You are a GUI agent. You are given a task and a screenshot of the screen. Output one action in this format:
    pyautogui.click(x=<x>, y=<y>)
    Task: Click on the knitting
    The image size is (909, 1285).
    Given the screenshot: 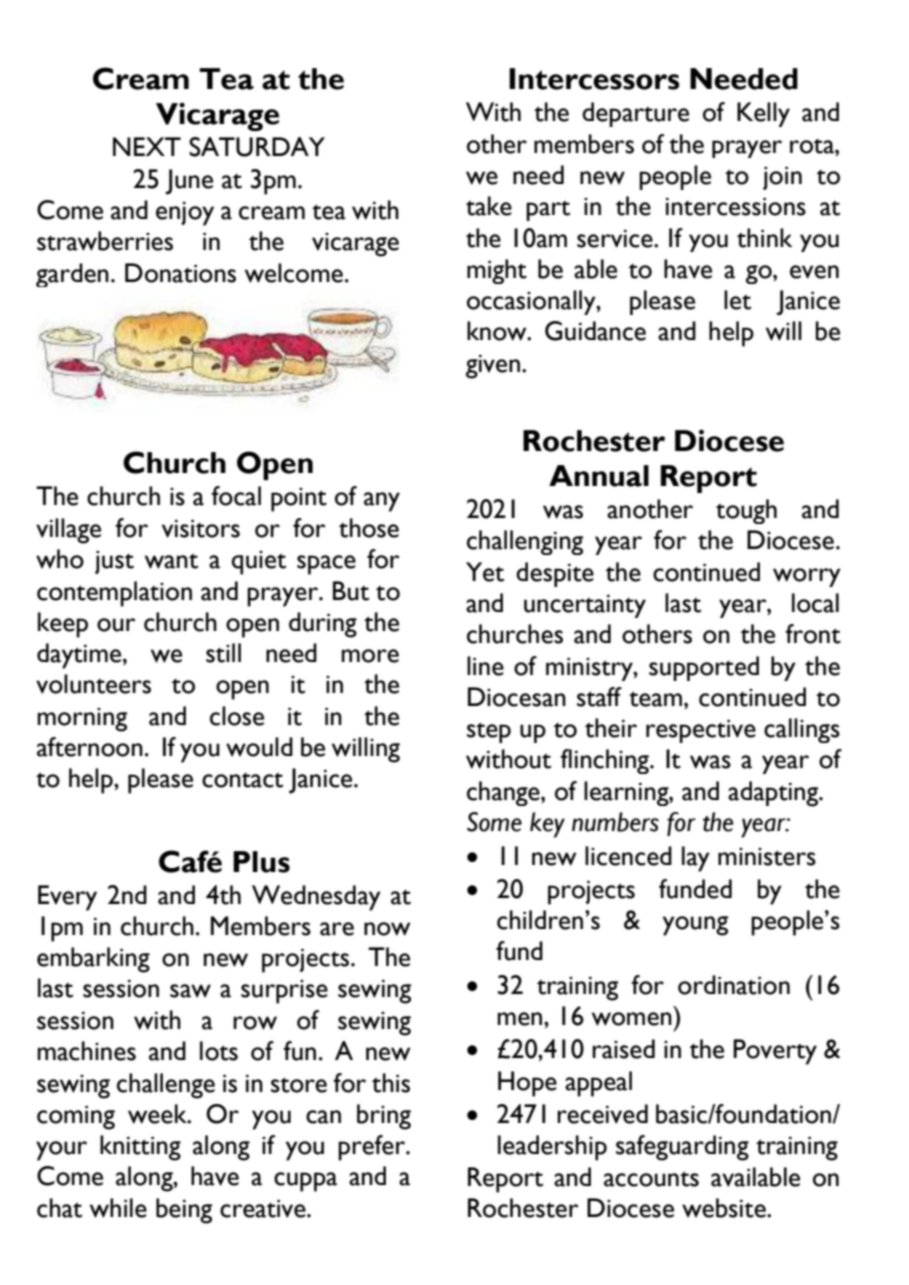 What is the action you would take?
    pyautogui.click(x=140, y=1148)
